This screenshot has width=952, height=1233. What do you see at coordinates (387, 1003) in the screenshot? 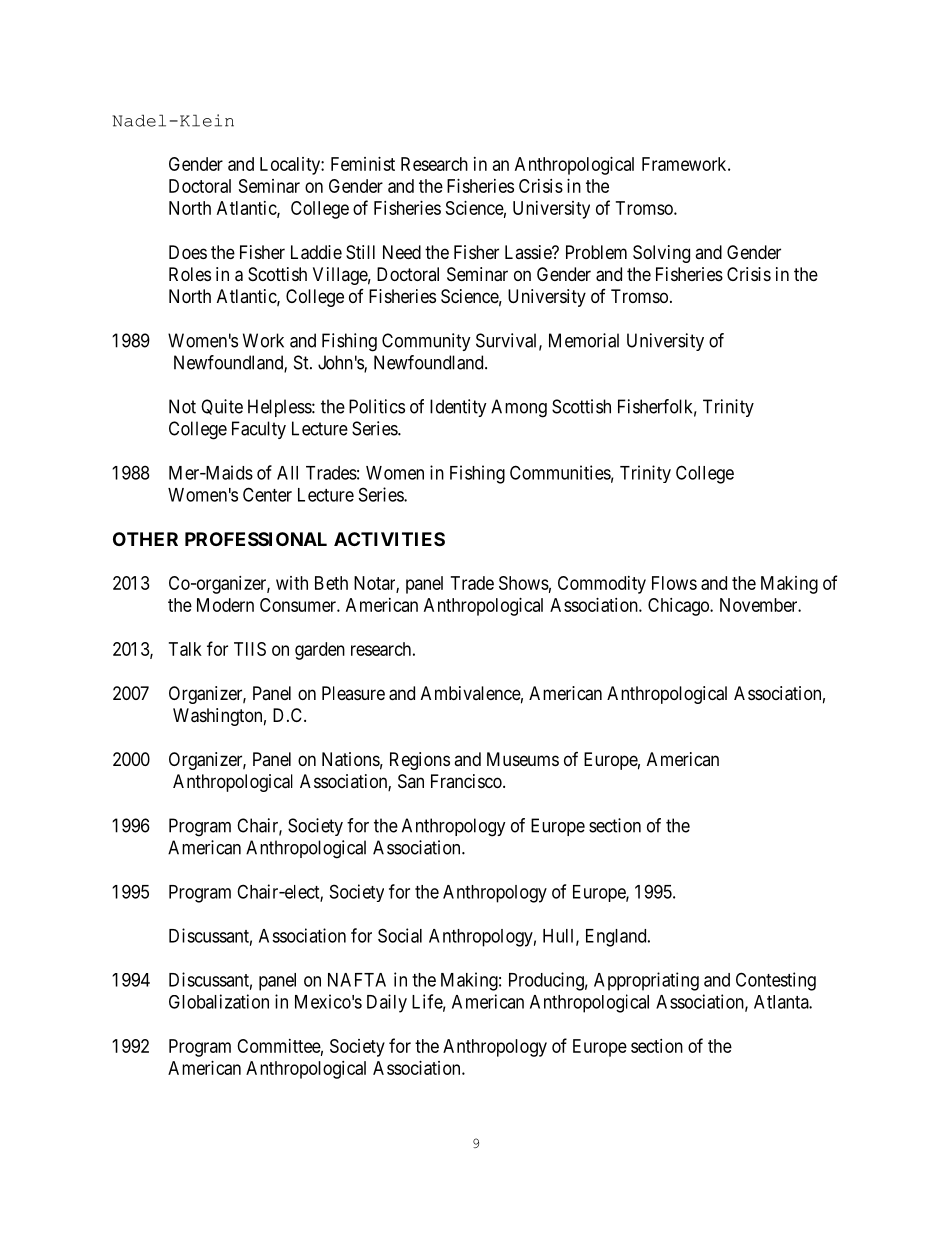
I see `Daily` at bounding box center [387, 1003].
